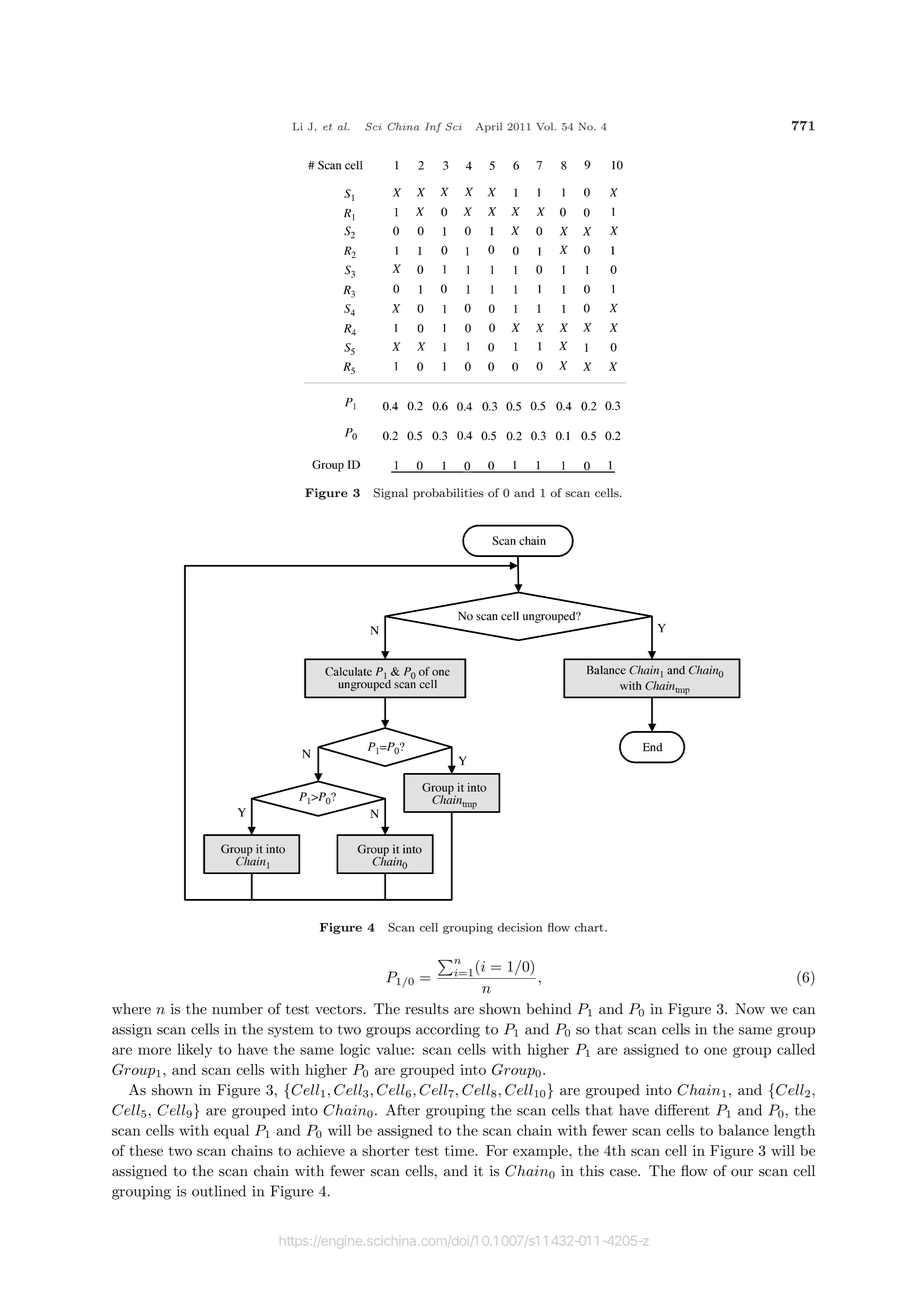  Describe the element at coordinates (489, 127) in the page. I see `April` at that location.
